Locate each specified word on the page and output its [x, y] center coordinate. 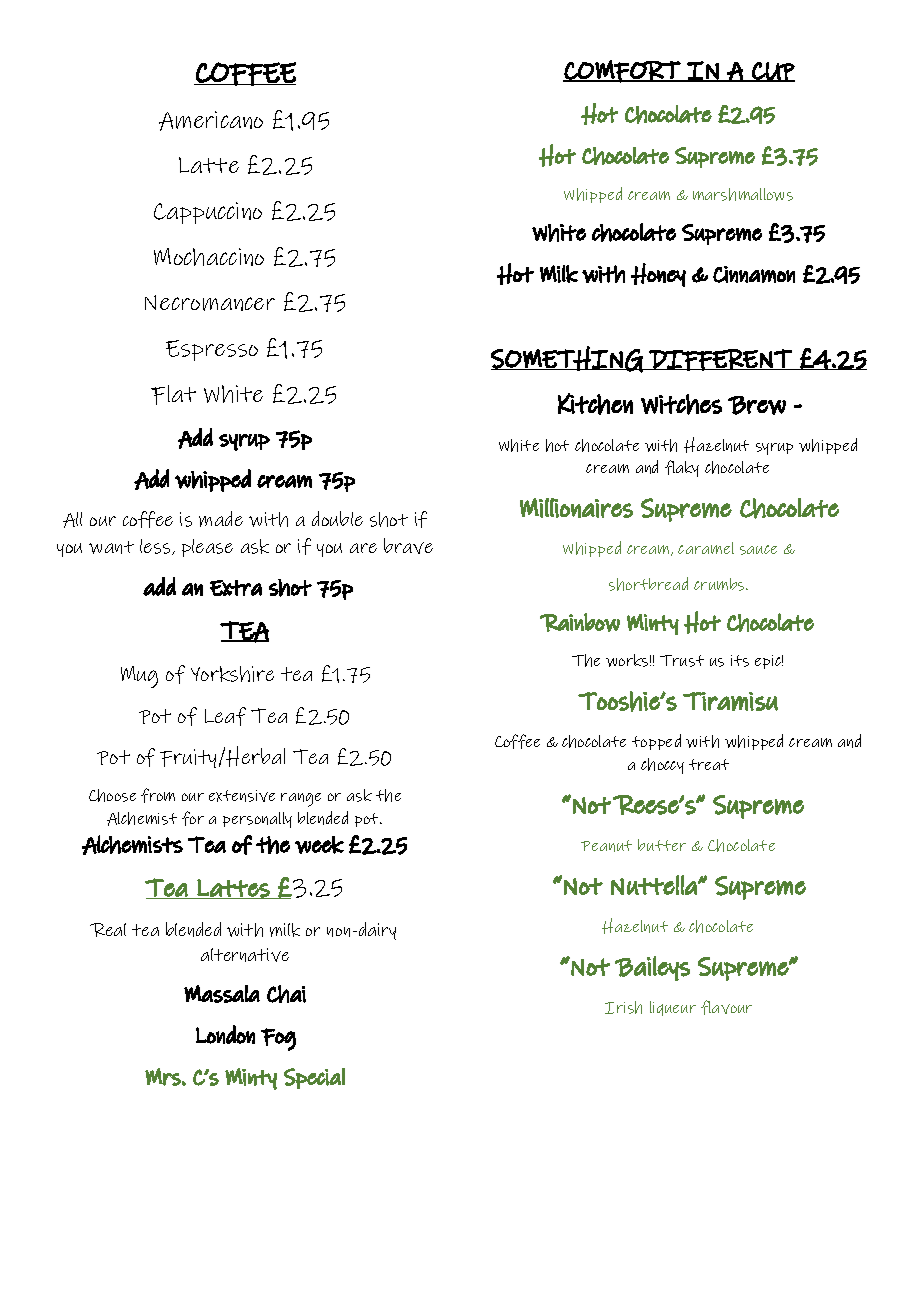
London [225, 1034]
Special [314, 1078]
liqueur [673, 1008]
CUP [772, 72]
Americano [211, 121]
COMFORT [622, 71]
